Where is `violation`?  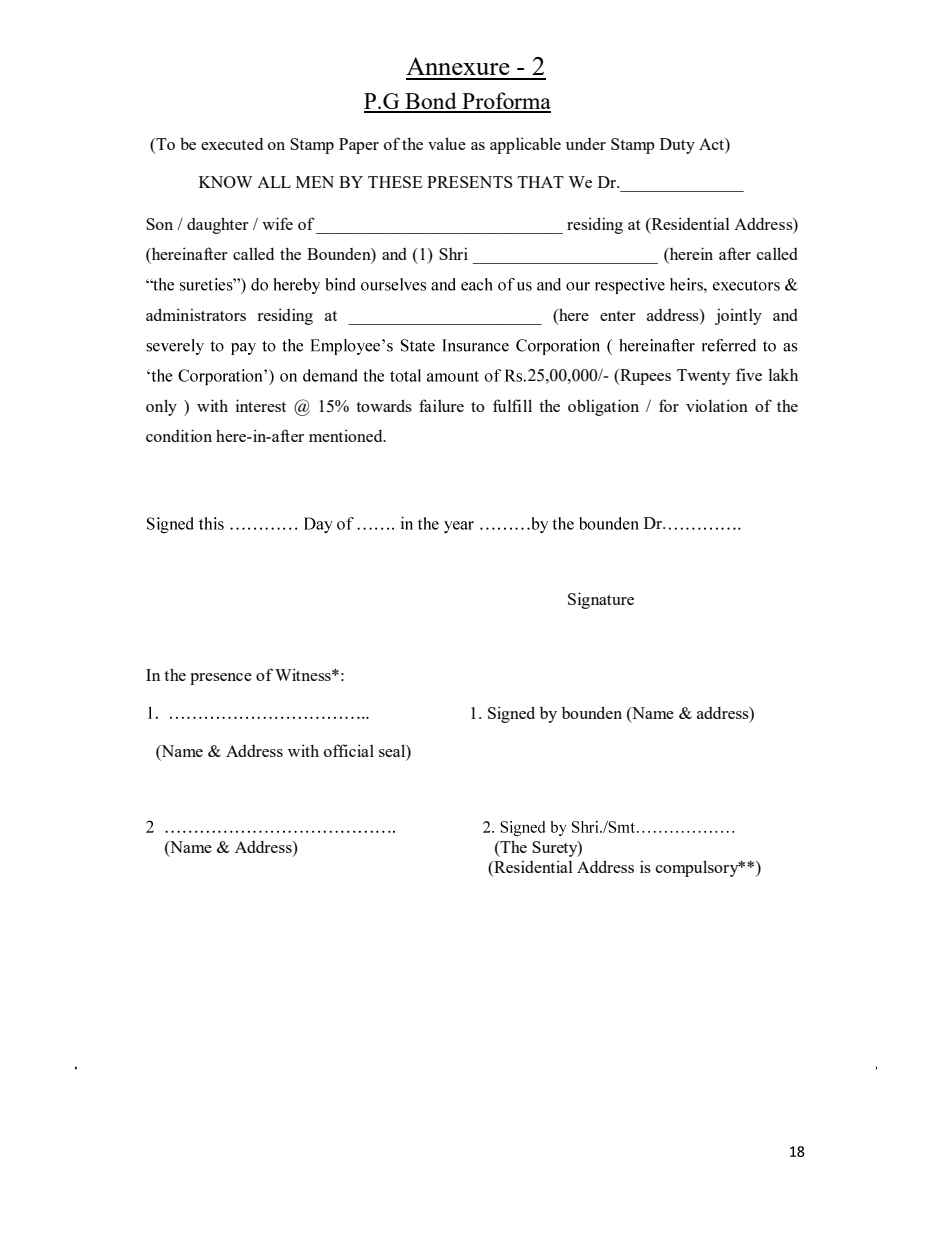 violation is located at coordinates (717, 405).
